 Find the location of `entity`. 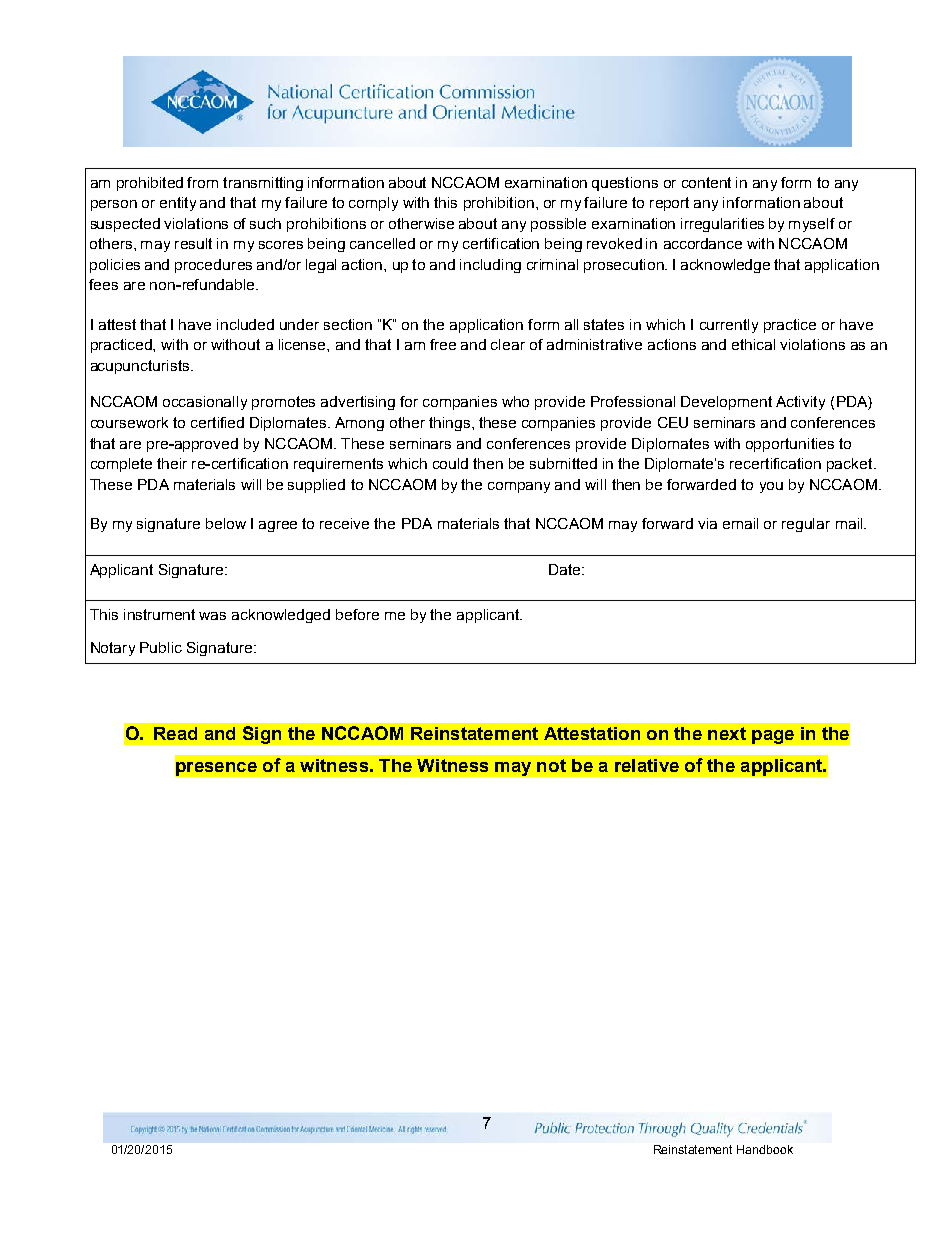

entity is located at coordinates (178, 204).
